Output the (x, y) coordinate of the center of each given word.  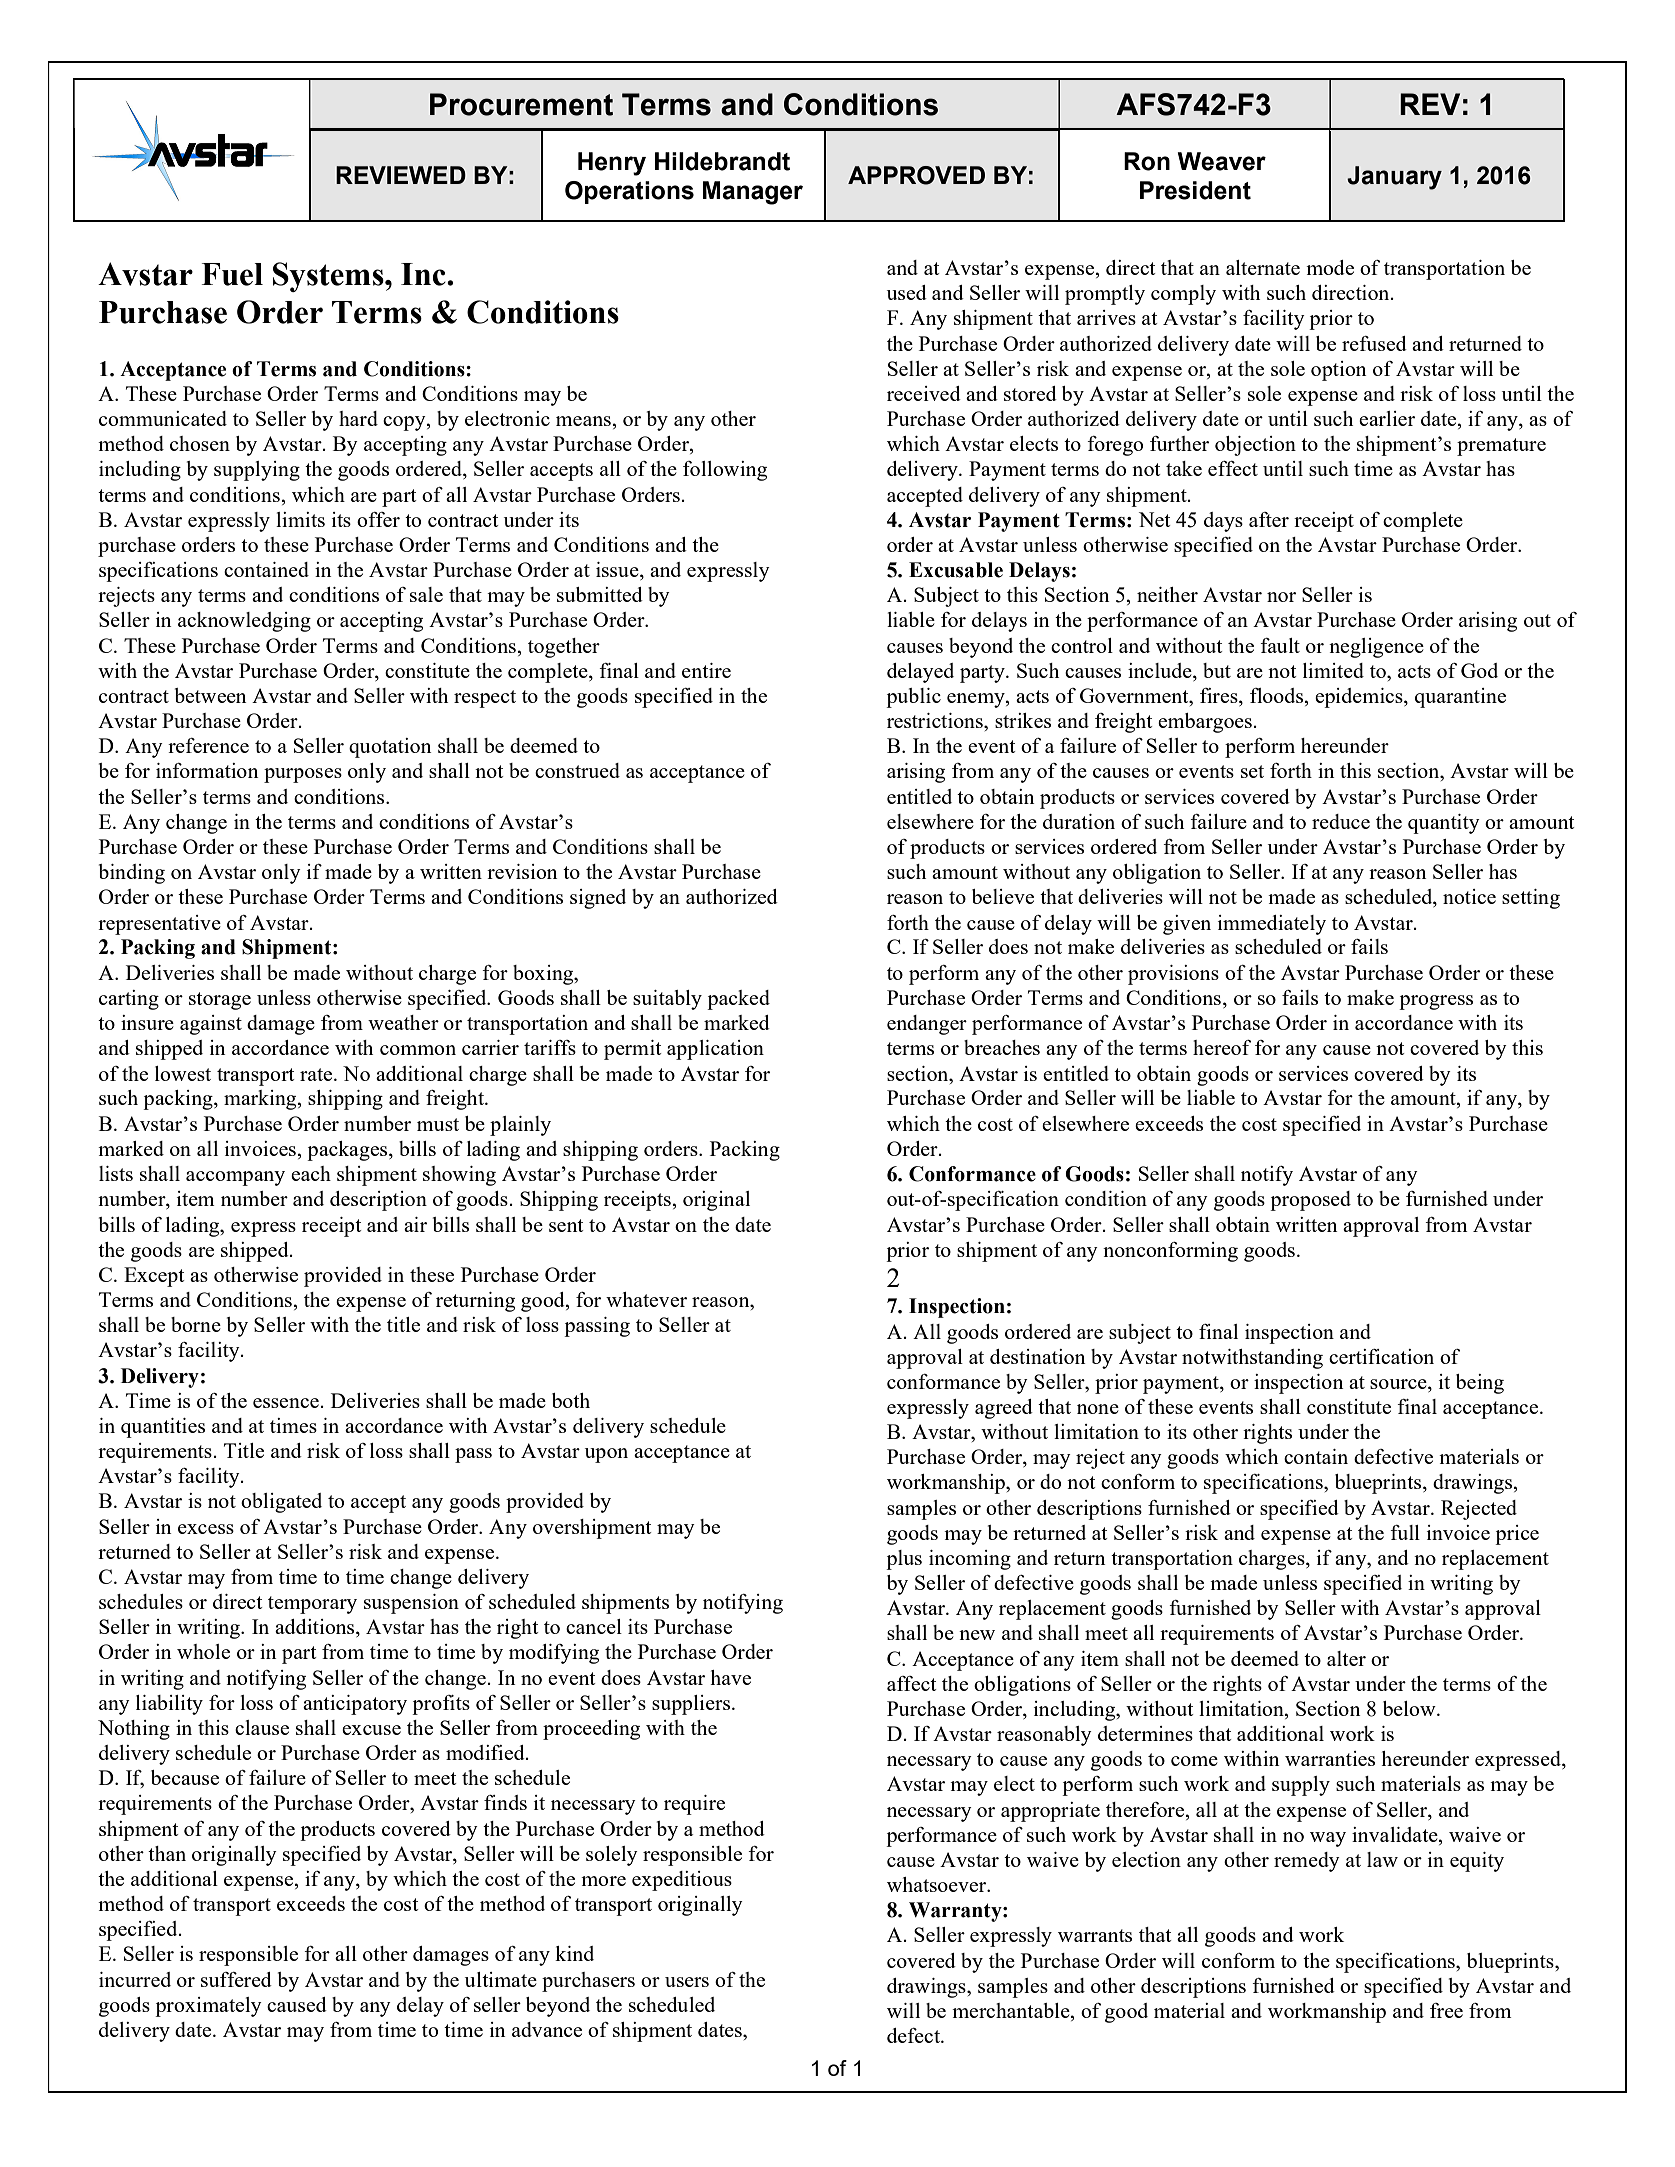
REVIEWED (401, 175)
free (1446, 2010)
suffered (236, 1979)
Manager (753, 193)
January (1394, 178)
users (687, 1982)
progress (1436, 1002)
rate (317, 1074)
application (715, 1050)
